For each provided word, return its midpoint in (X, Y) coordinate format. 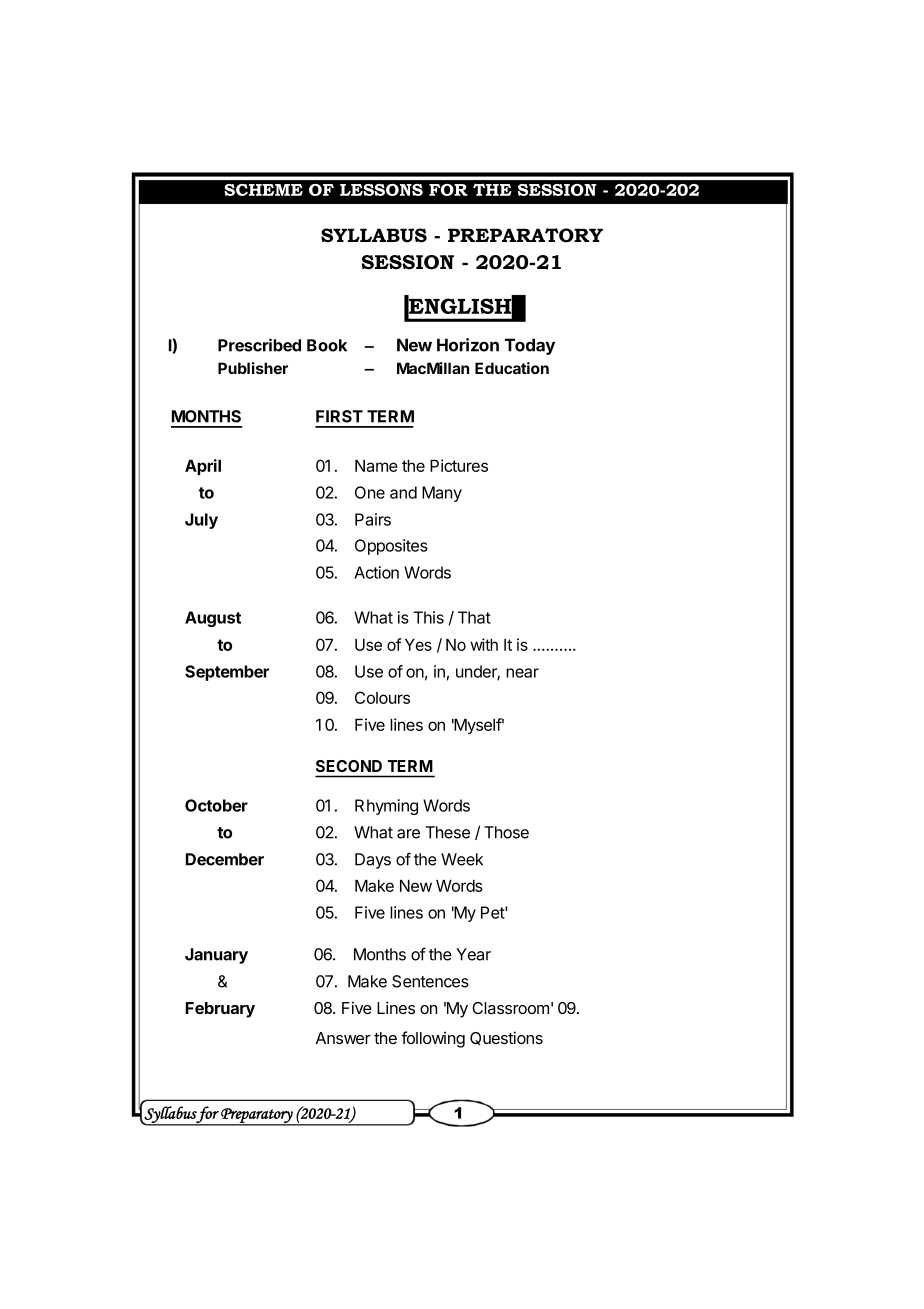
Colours (382, 697)
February (220, 1010)
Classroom (510, 1008)
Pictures (459, 465)
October (216, 805)
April (203, 467)
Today (530, 346)
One (370, 492)
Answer (343, 1038)
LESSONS (381, 190)
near (522, 673)
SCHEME (263, 190)
